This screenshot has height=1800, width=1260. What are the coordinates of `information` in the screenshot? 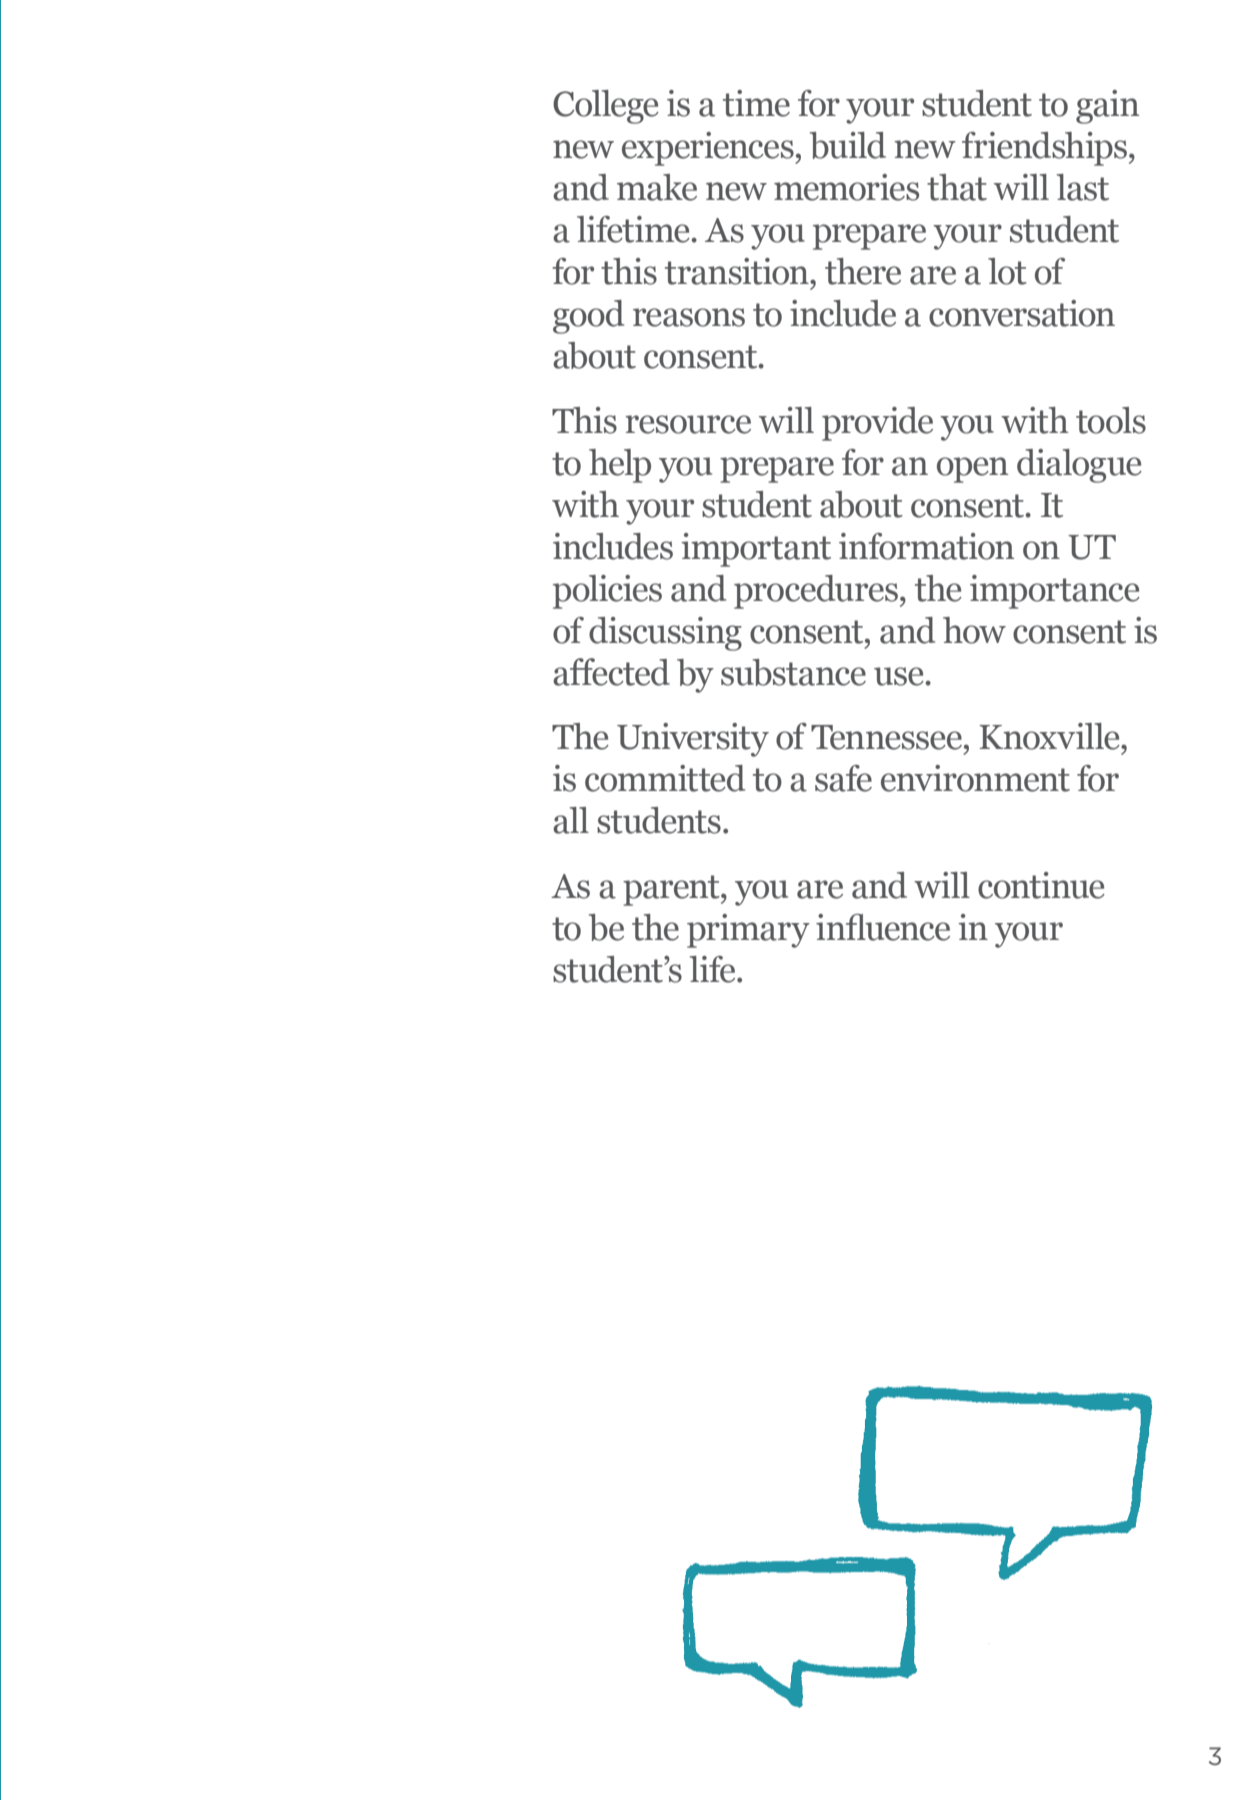 It's located at (926, 546).
